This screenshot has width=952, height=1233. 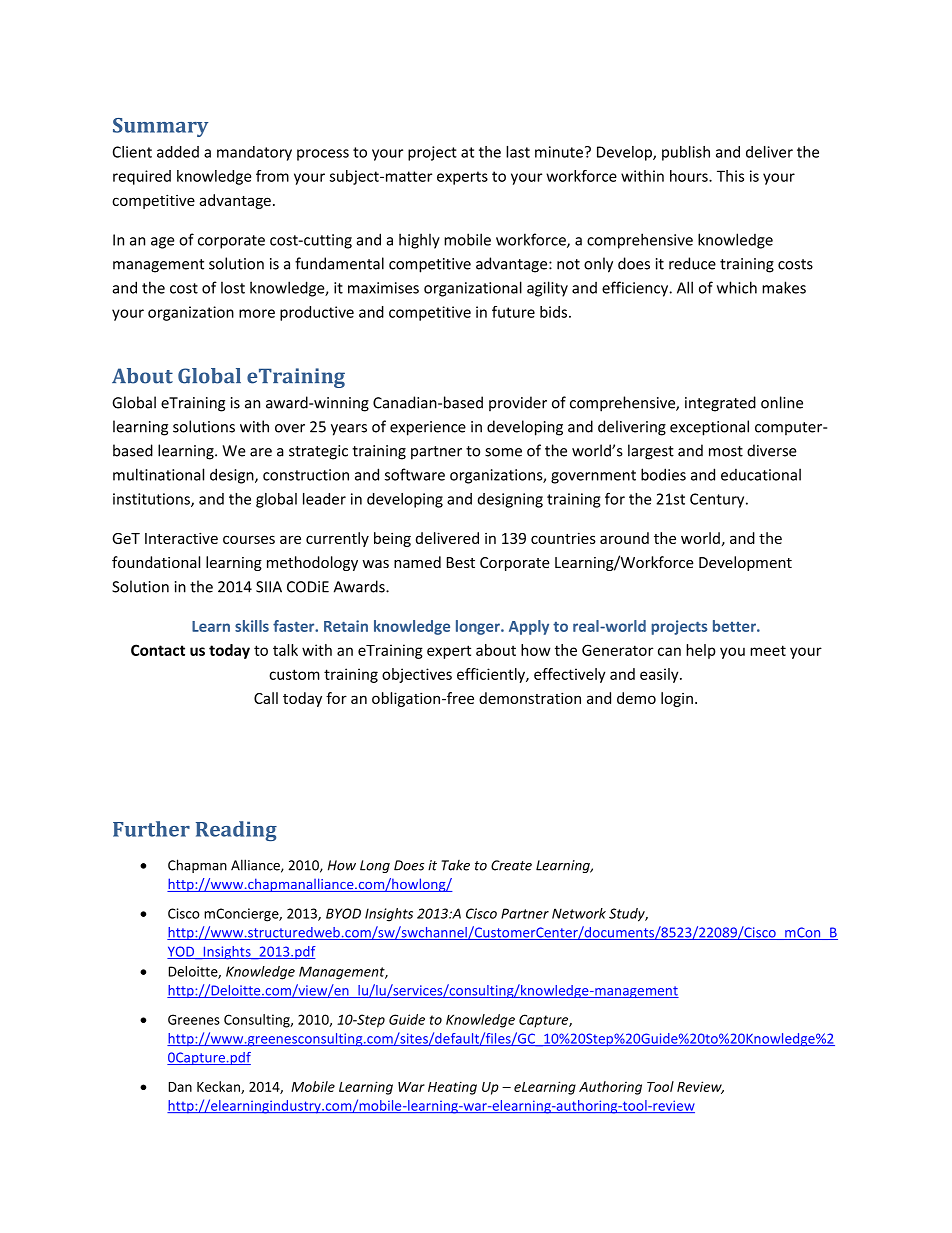 What do you see at coordinates (726, 451) in the screenshot?
I see `most` at bounding box center [726, 451].
